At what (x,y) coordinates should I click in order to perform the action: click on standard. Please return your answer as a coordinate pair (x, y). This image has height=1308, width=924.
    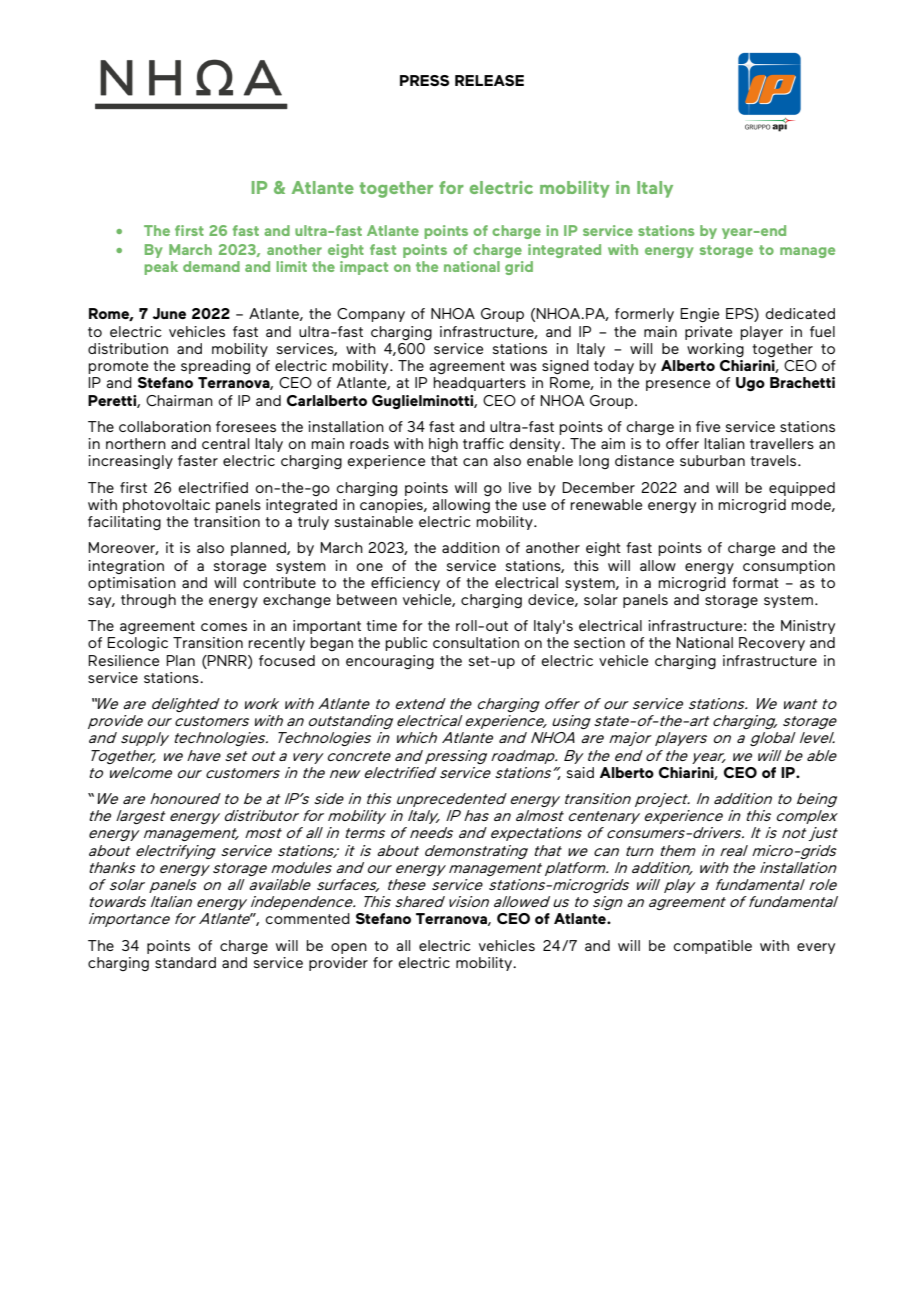
    Looking at the image, I should click on (185, 962).
